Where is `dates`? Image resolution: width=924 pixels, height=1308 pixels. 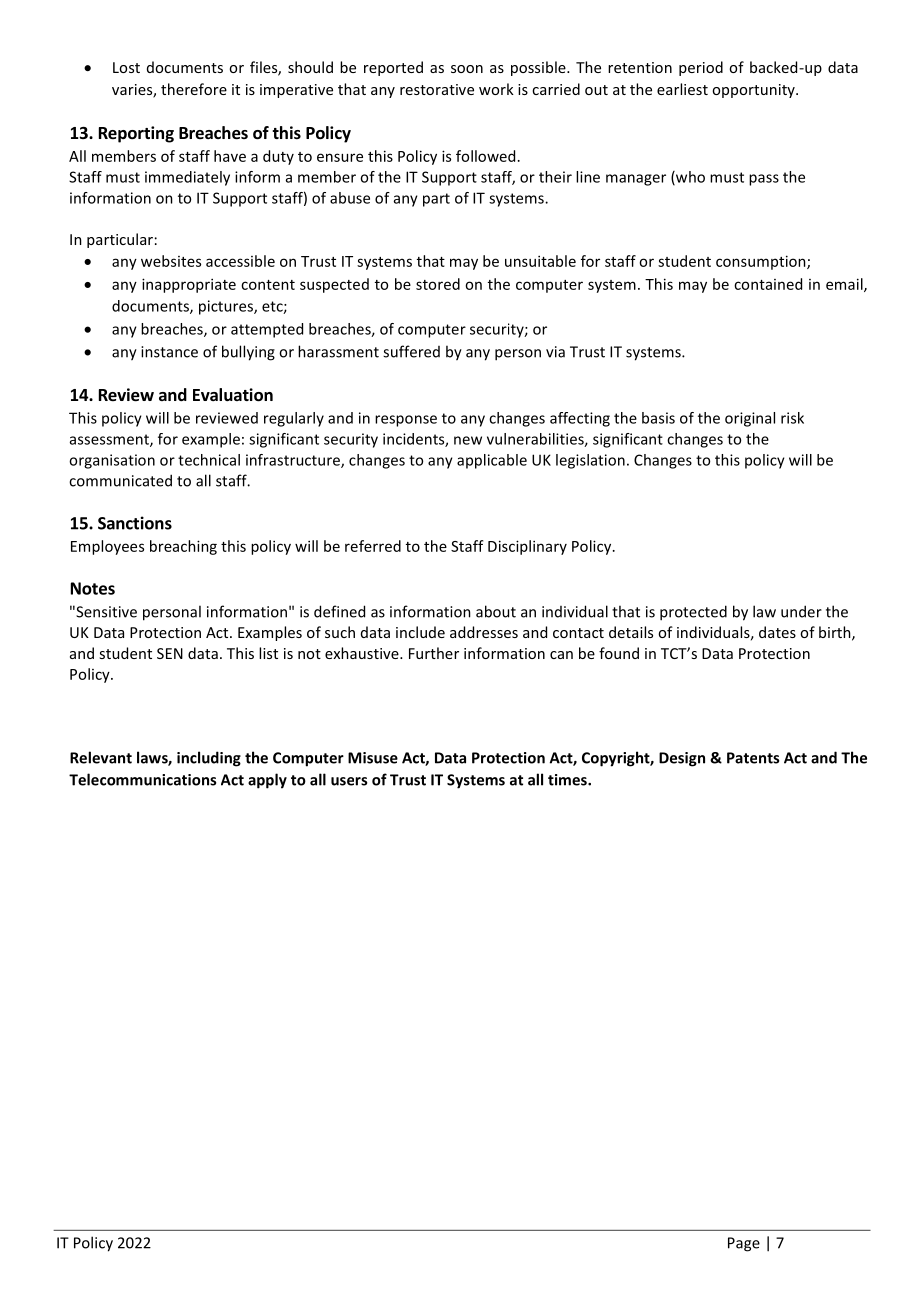
dates is located at coordinates (777, 632).
